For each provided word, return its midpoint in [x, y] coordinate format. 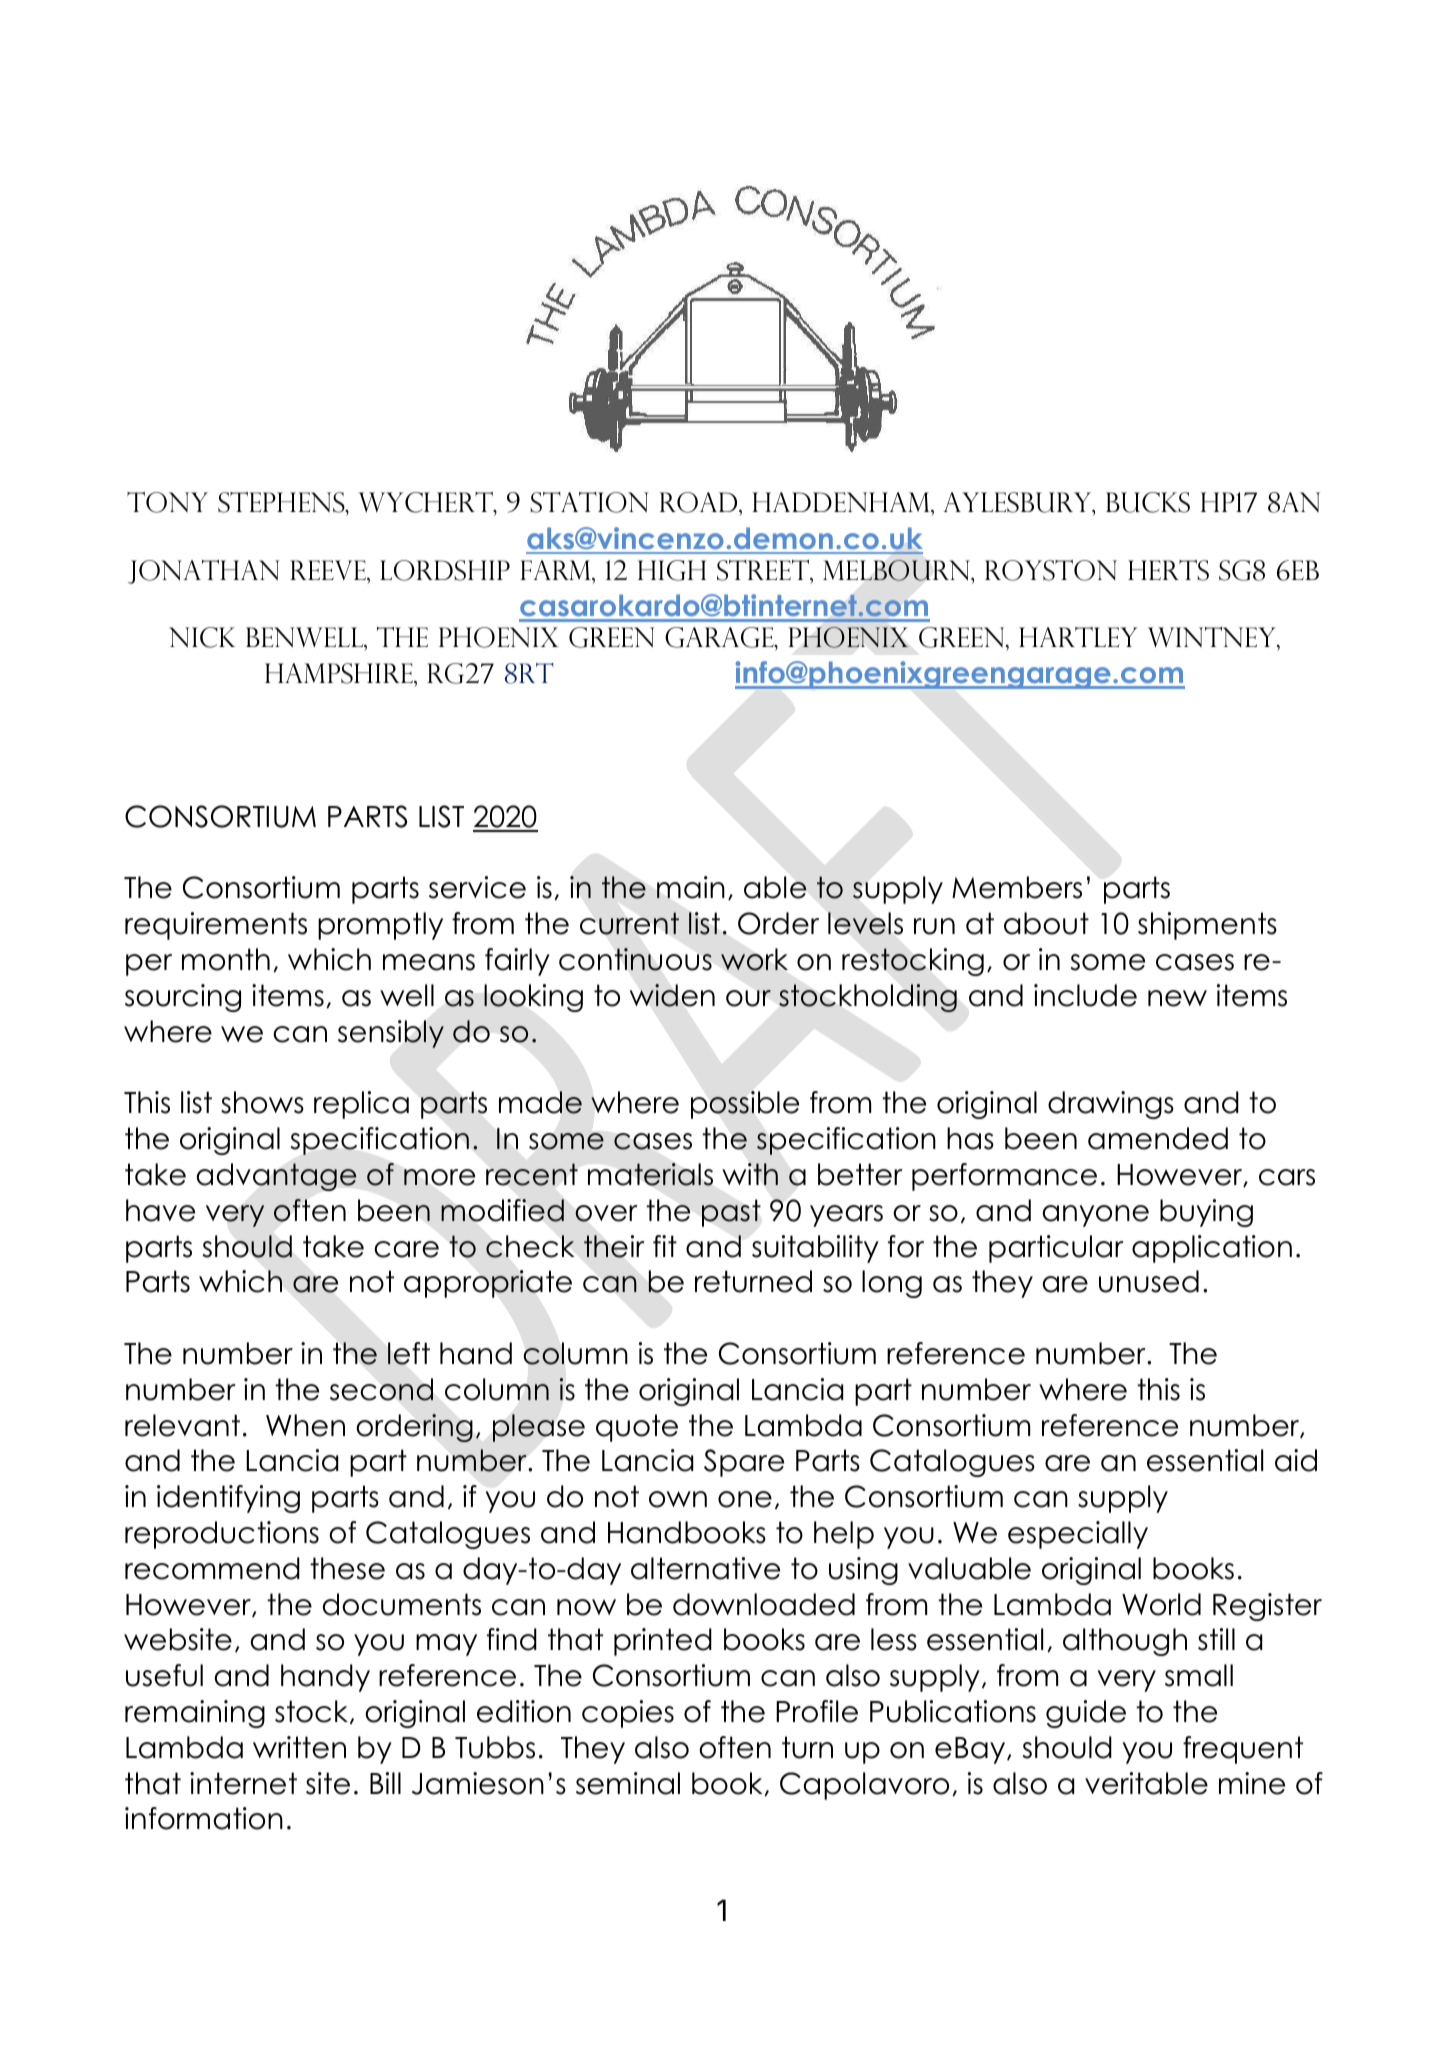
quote [637, 1428]
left [409, 1353]
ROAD [700, 502]
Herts [1168, 570]
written [299, 1747]
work [754, 959]
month [226, 959]
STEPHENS [282, 504]
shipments [1207, 926]
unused [1149, 1281]
